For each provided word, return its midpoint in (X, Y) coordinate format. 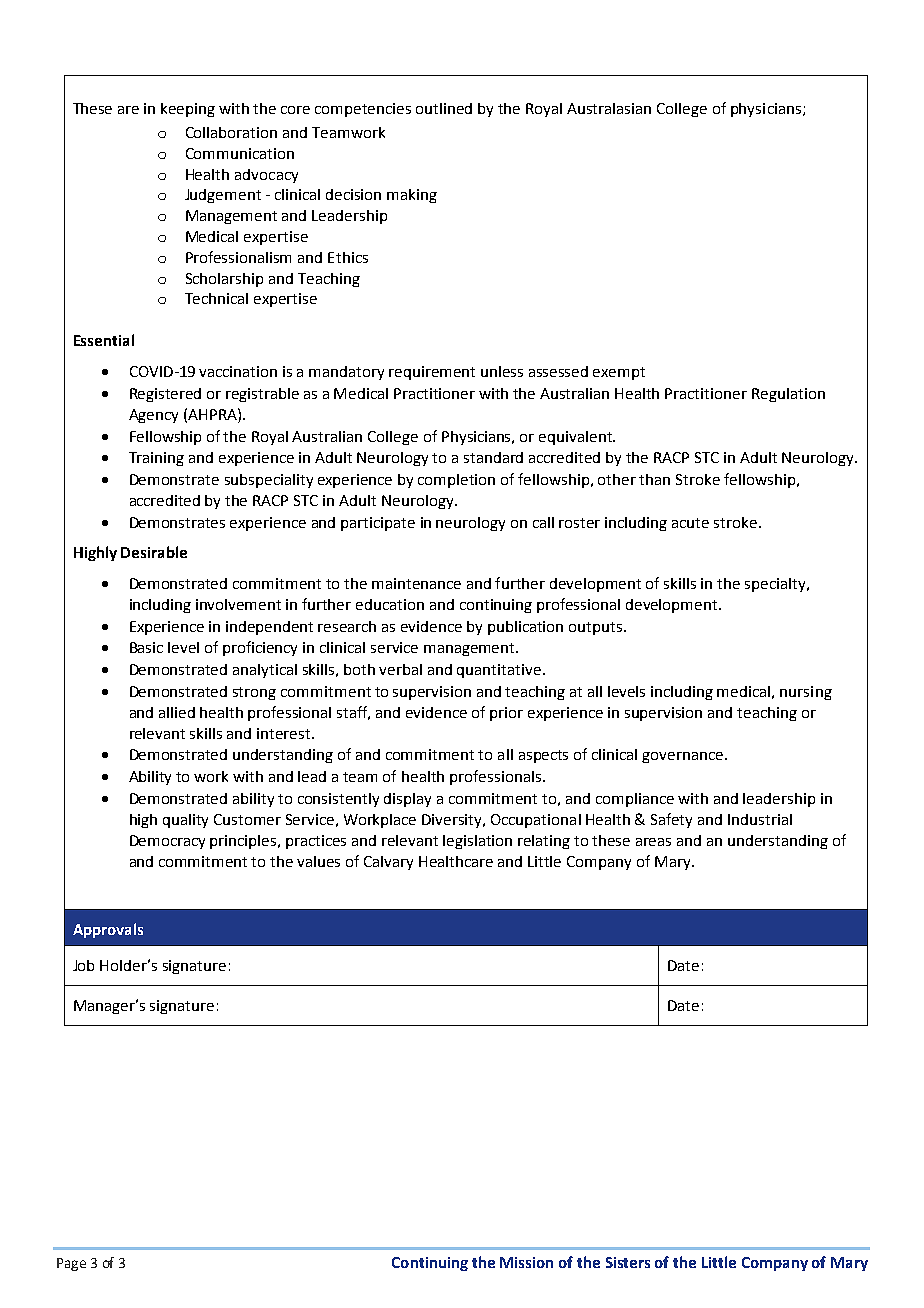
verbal (400, 669)
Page (71, 1264)
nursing (806, 693)
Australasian (609, 108)
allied (177, 712)
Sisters (628, 1262)
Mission (526, 1262)
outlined (444, 108)
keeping (188, 110)
